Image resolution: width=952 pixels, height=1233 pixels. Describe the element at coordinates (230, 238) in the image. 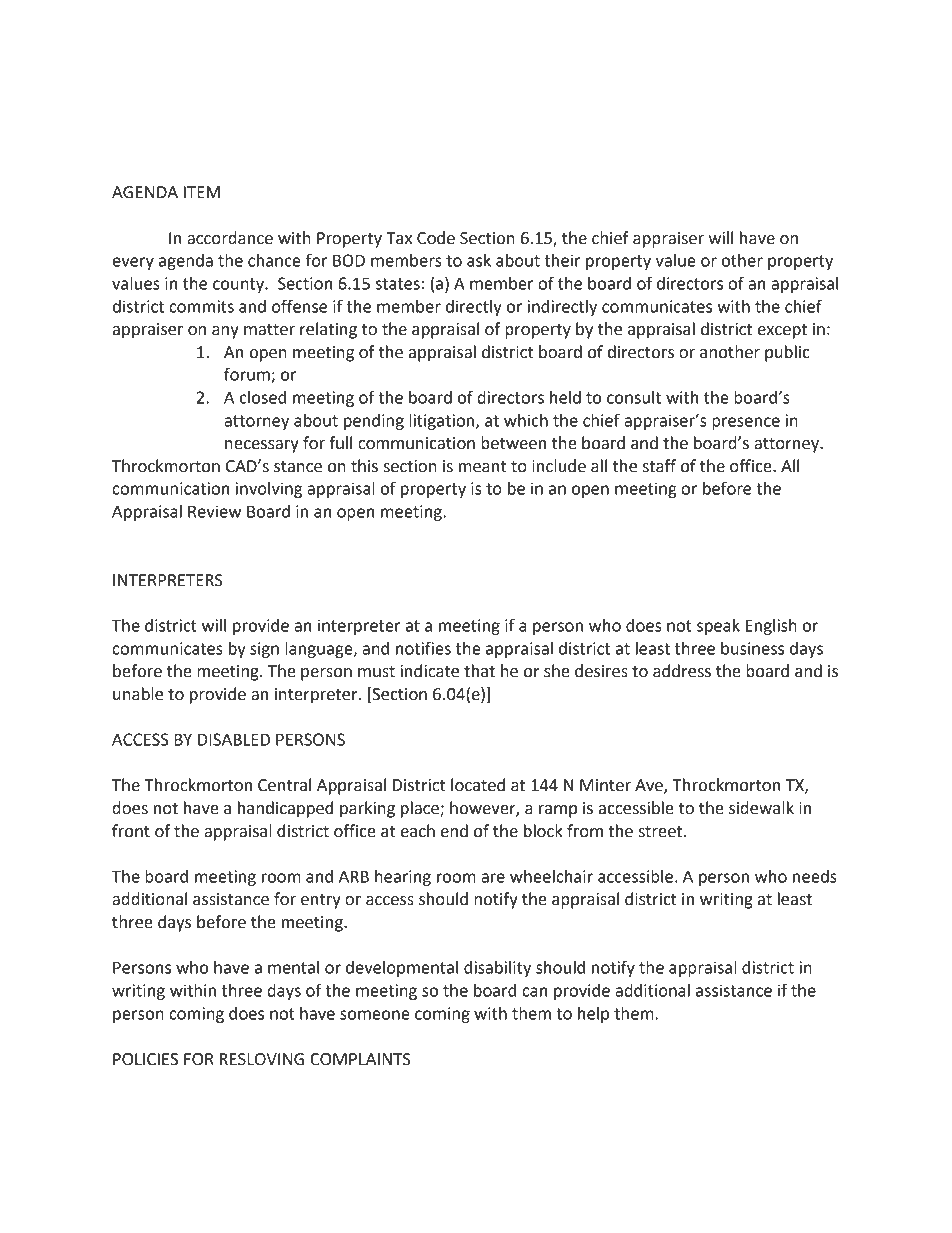

I see `accordance` at that location.
